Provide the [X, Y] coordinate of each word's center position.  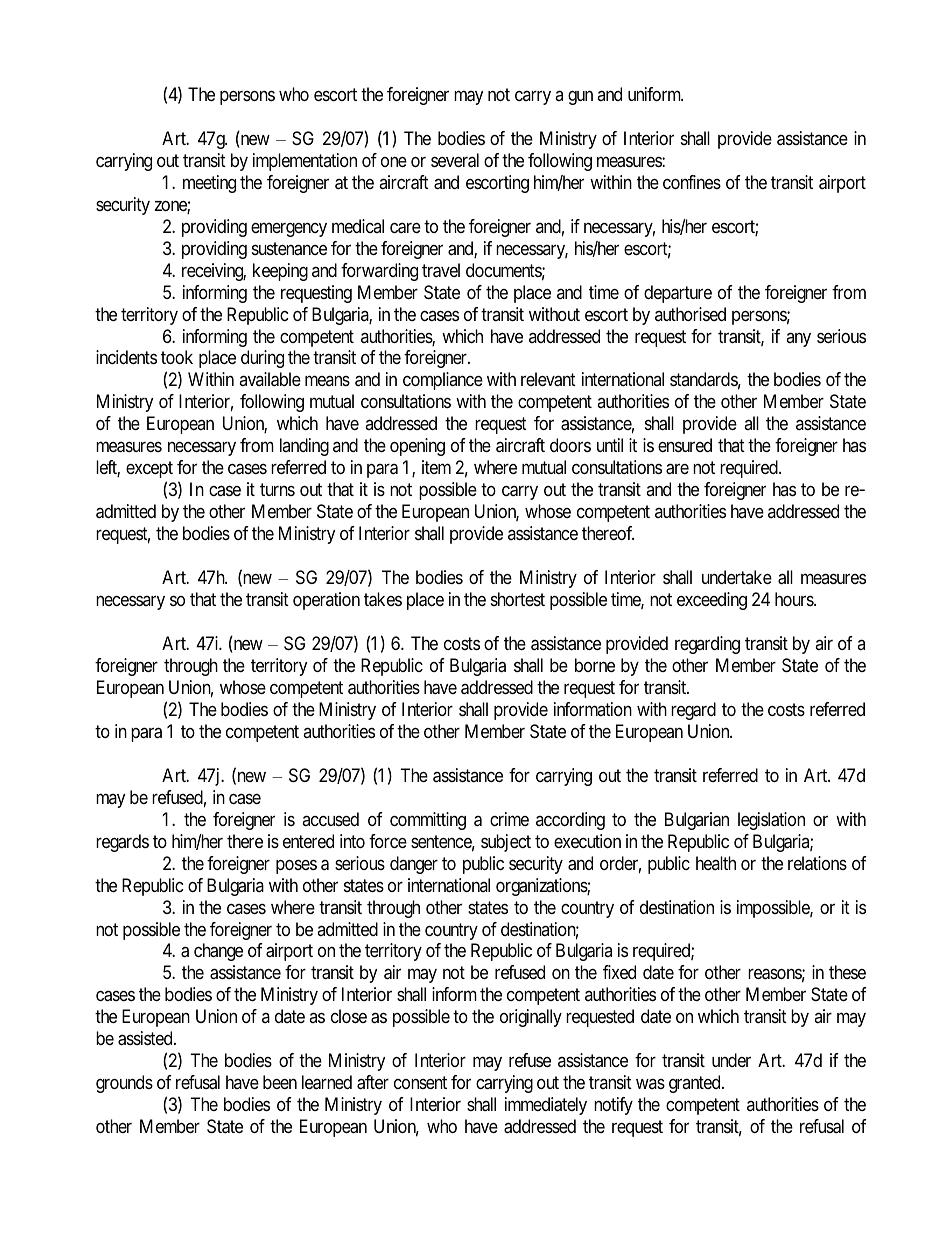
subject [506, 843]
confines [692, 182]
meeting [209, 184]
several [455, 160]
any [798, 339]
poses [296, 866]
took [177, 357]
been [280, 1082]
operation [326, 601]
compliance [443, 381]
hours [795, 599]
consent [420, 1083]
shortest [518, 599]
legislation [771, 821]
